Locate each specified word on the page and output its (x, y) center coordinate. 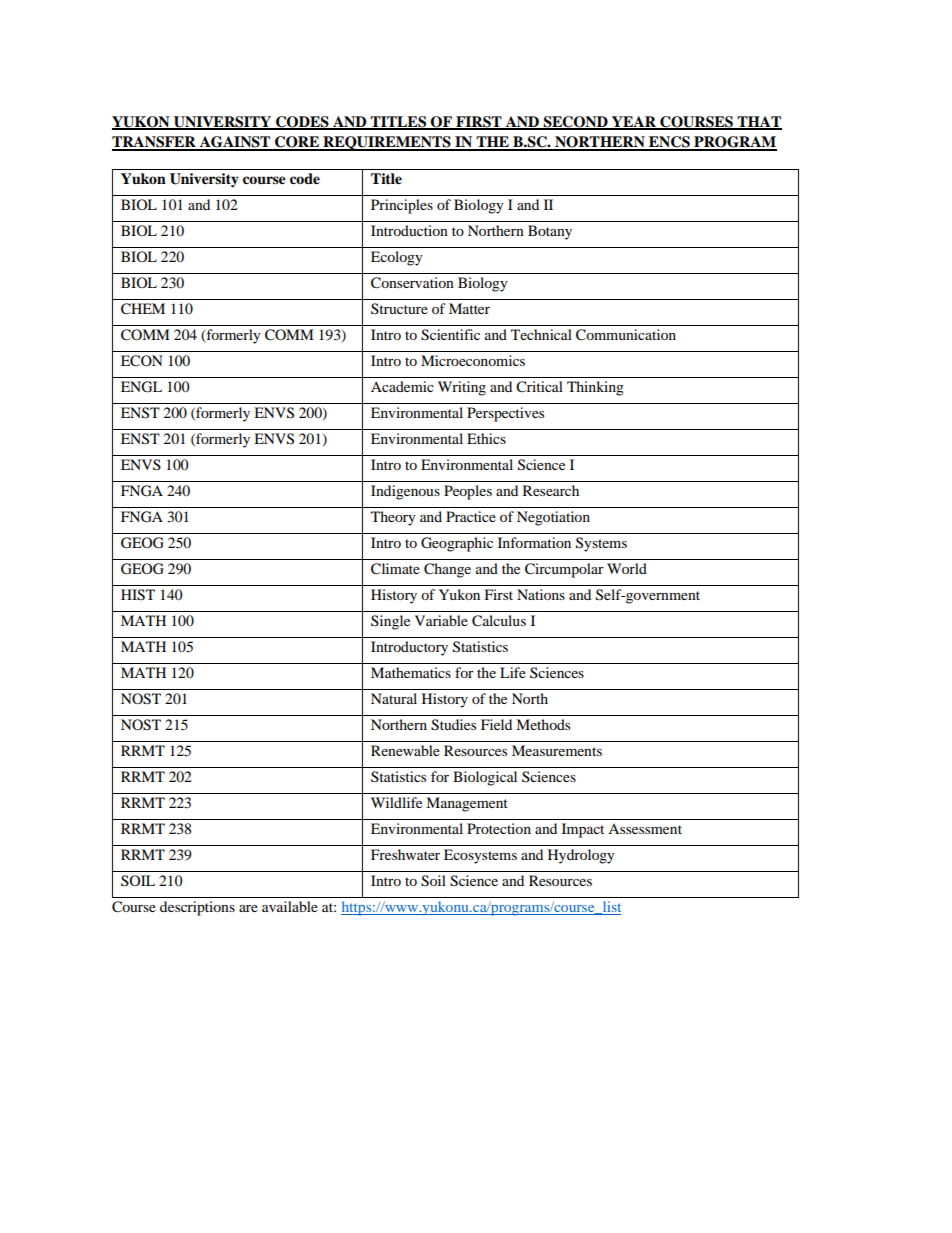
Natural (394, 698)
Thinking (595, 388)
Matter (469, 308)
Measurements (557, 750)
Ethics (486, 438)
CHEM (143, 309)
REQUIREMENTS (387, 143)
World (627, 568)
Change (447, 570)
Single (390, 622)
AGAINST (235, 143)
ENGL (141, 387)
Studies (453, 725)
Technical (541, 334)
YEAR (634, 122)
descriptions (197, 908)
